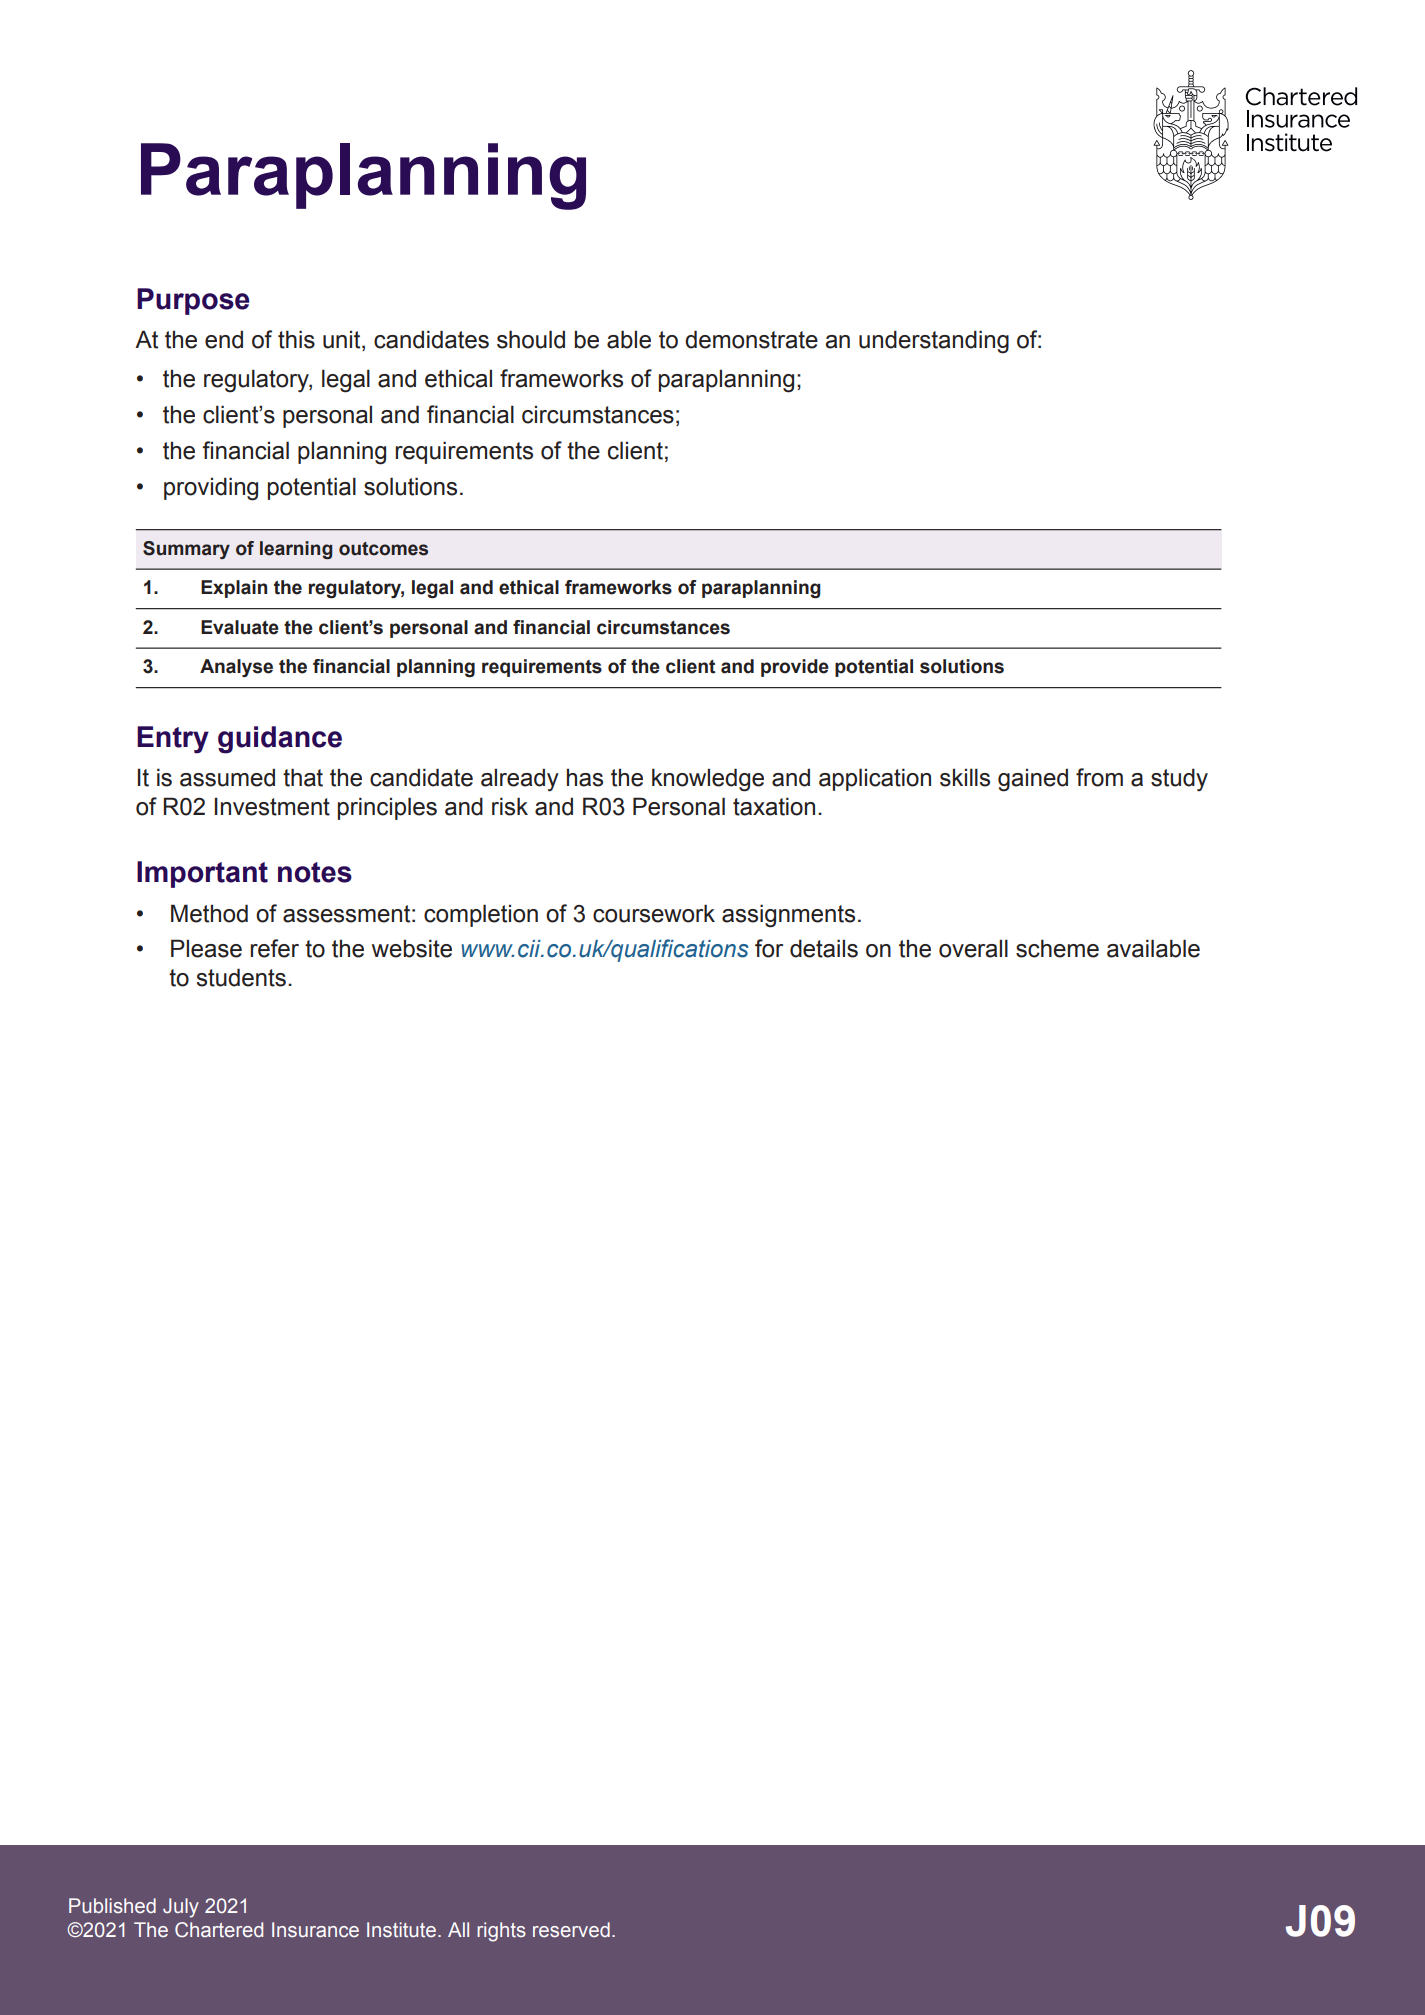 The width and height of the page is (1425, 2015). I want to click on scheme, so click(1057, 948).
